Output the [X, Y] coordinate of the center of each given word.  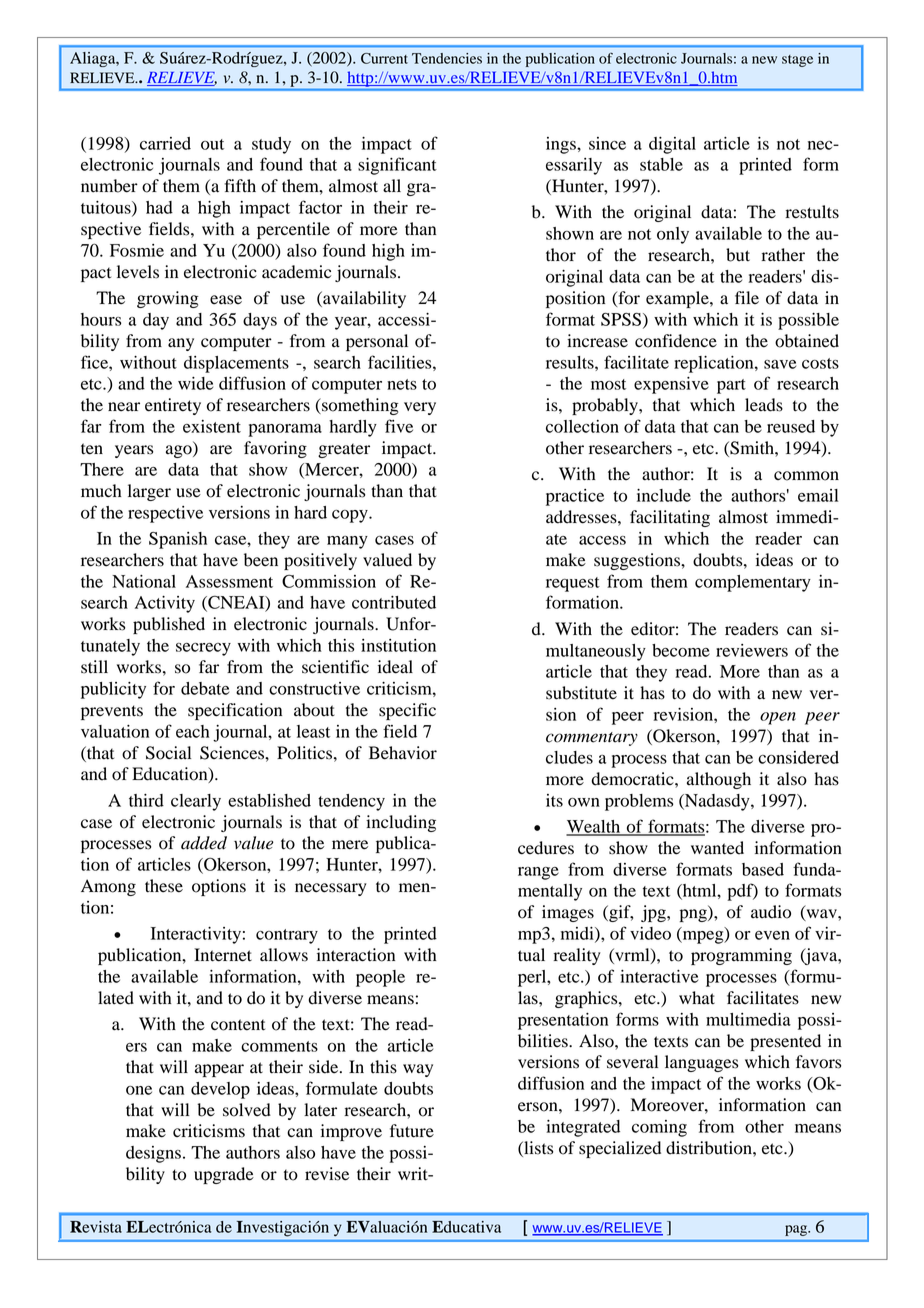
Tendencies [447, 58]
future [412, 1131]
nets [402, 384]
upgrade [224, 1175]
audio [771, 912]
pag [797, 1230]
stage [797, 61]
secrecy [203, 649]
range [538, 873]
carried [165, 143]
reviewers [752, 650]
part [731, 386]
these [164, 886]
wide [195, 383]
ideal [395, 667]
